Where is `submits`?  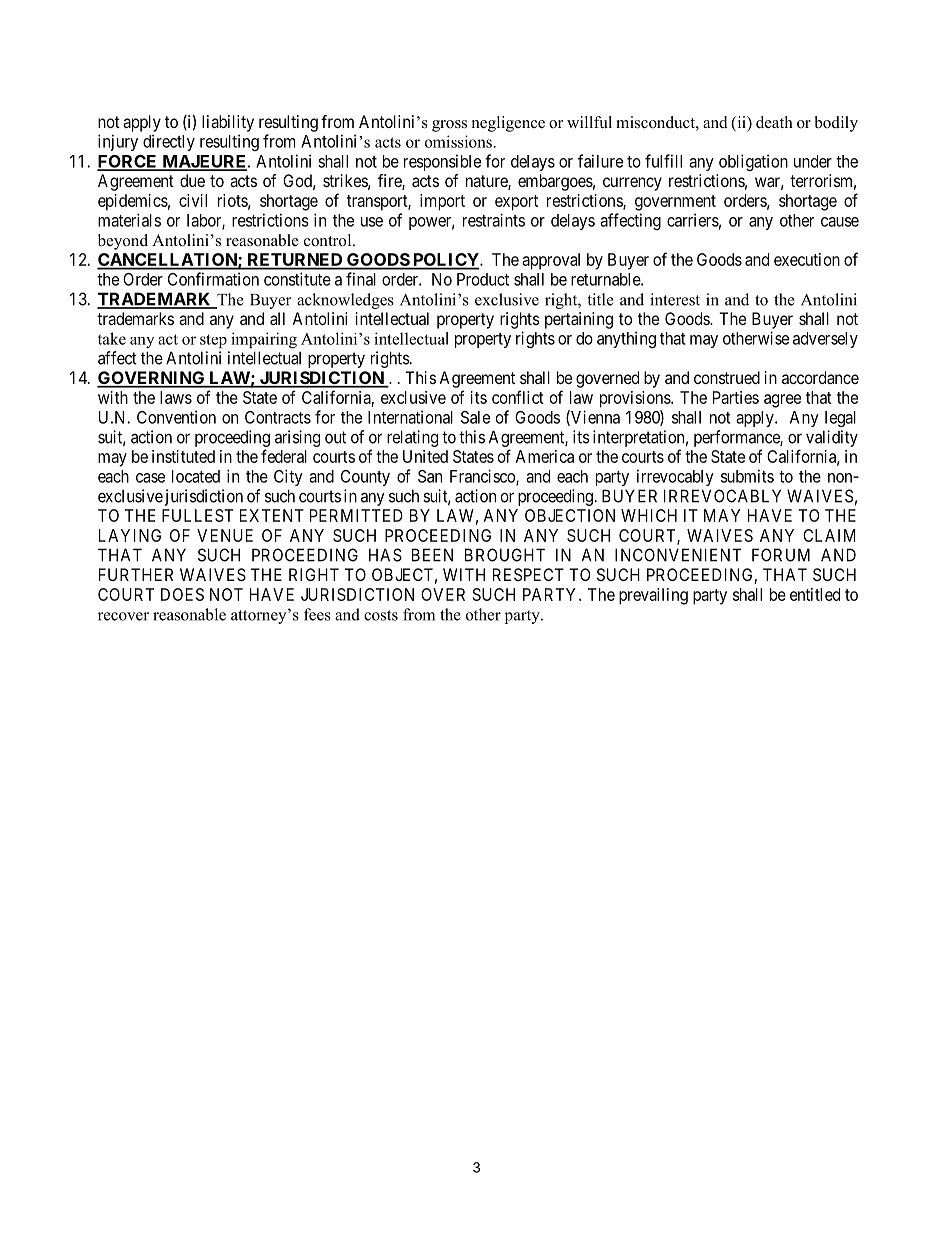 submits is located at coordinates (747, 476).
